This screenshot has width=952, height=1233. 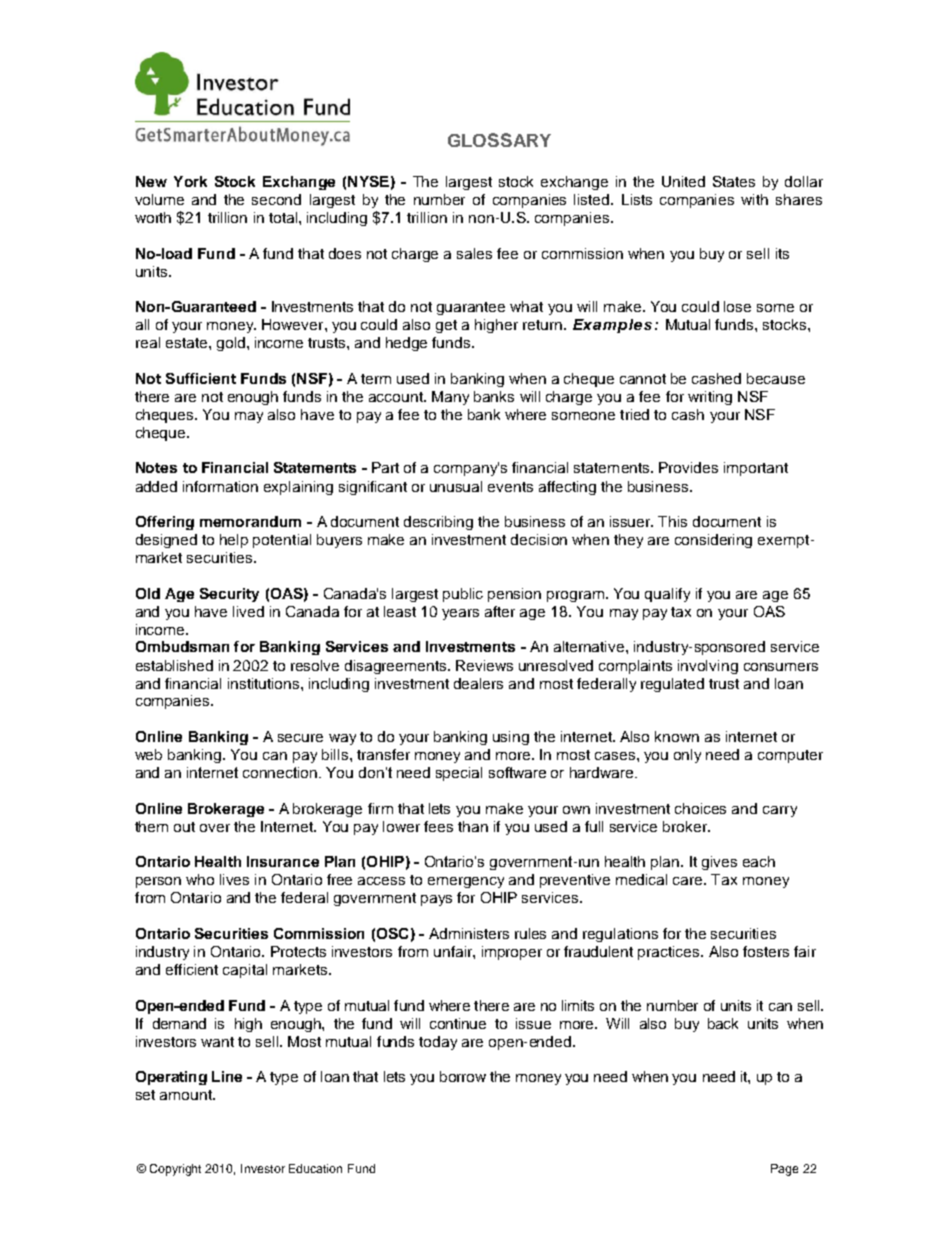 I want to click on capital, so click(x=245, y=971).
